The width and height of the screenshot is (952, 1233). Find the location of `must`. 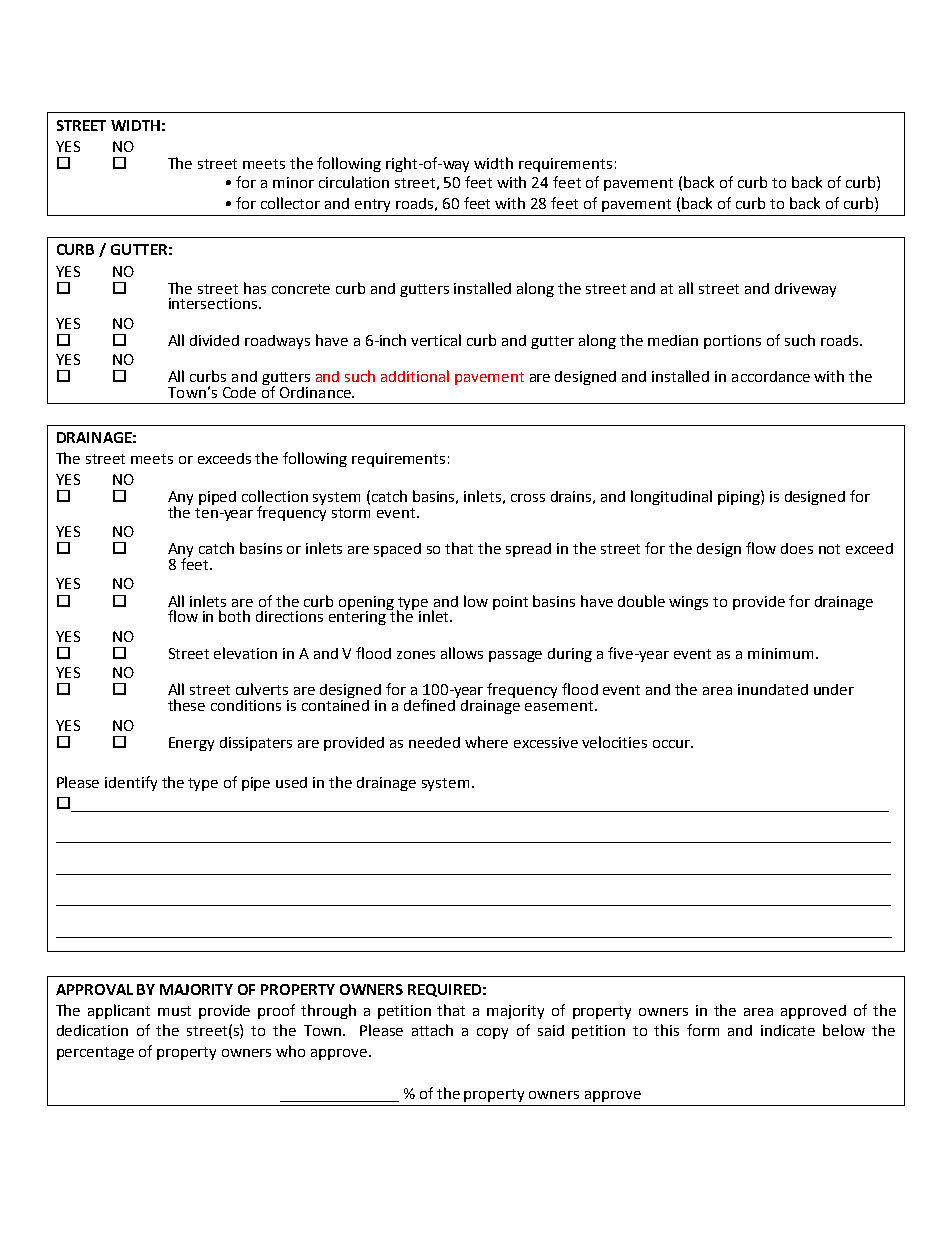

must is located at coordinates (174, 1011).
